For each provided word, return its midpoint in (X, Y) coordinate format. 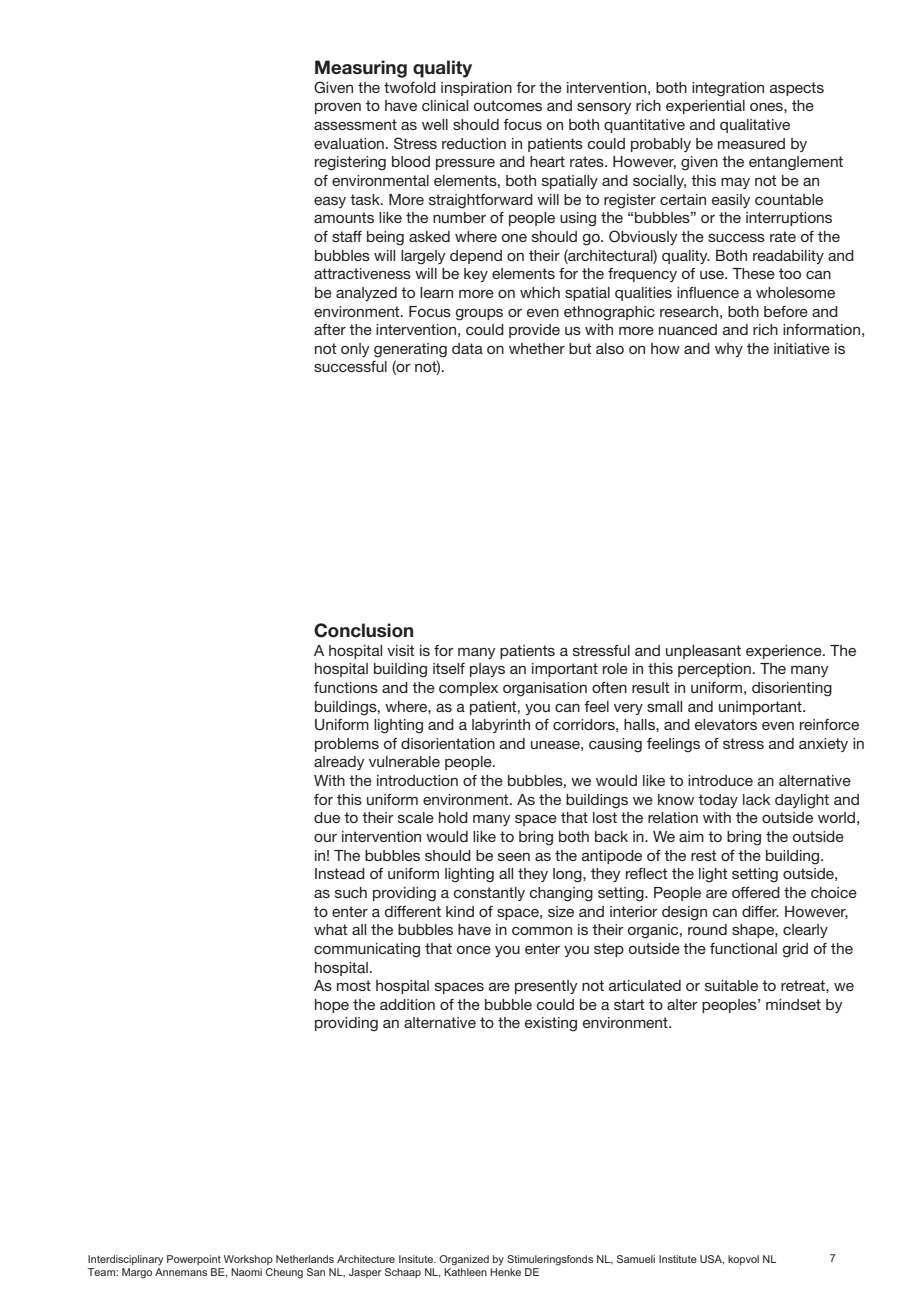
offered (756, 892)
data (467, 348)
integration (728, 89)
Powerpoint (194, 1260)
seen (514, 857)
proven (338, 108)
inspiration (476, 89)
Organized (464, 1260)
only (355, 350)
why (729, 350)
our (325, 837)
